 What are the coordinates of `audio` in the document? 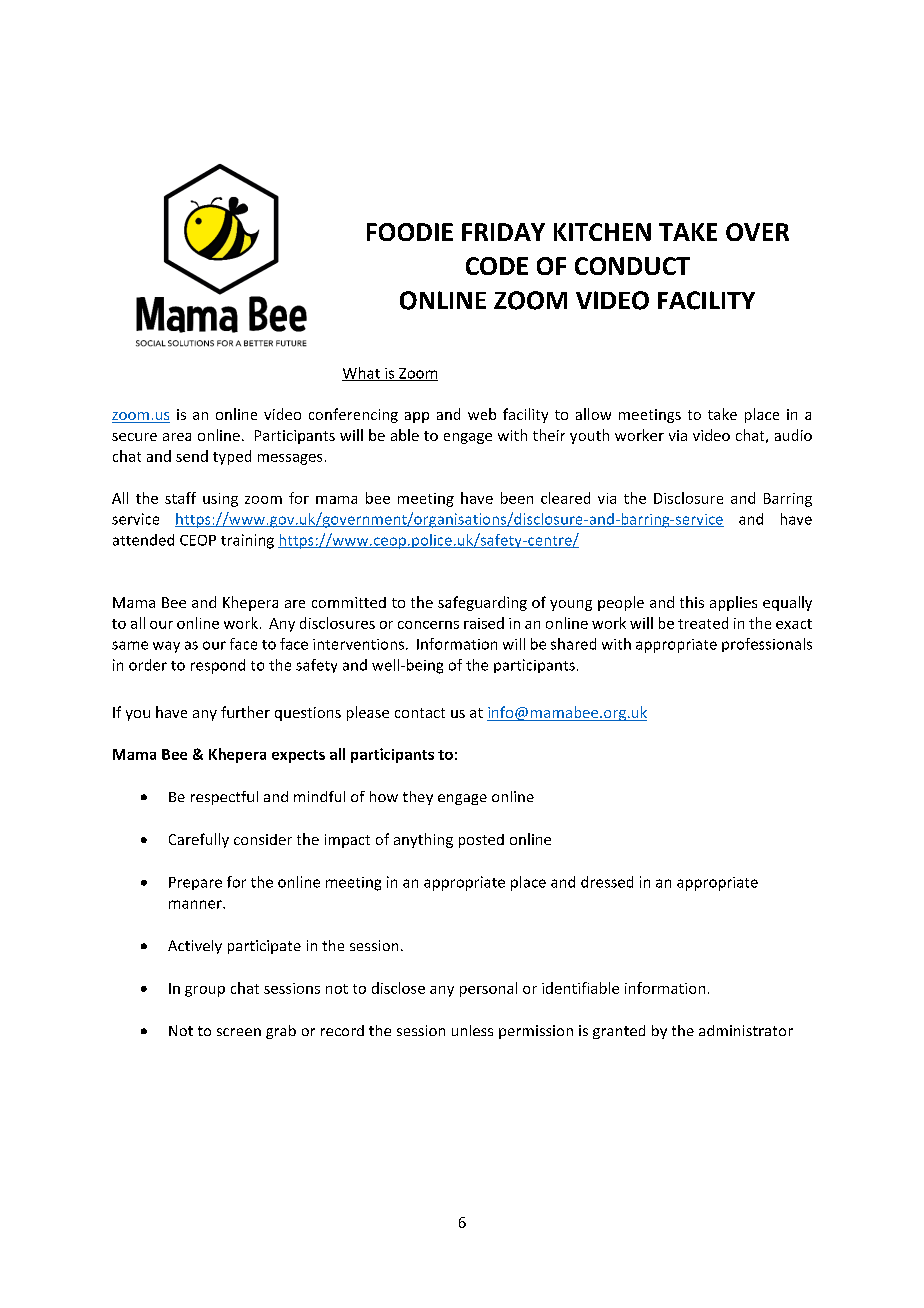 It's located at (793, 435).
